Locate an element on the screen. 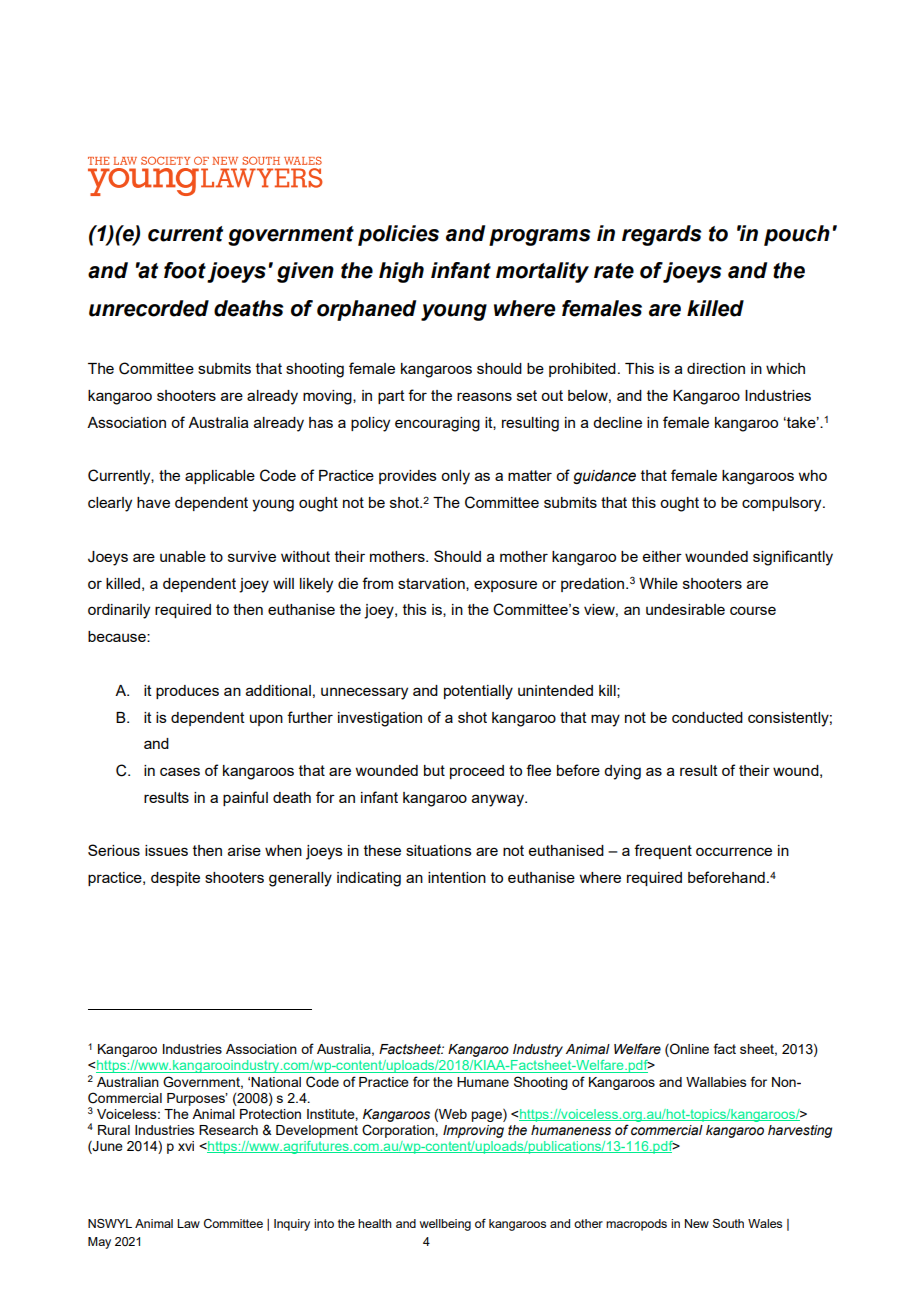 This screenshot has height=1308, width=924. regards is located at coordinates (662, 235).
